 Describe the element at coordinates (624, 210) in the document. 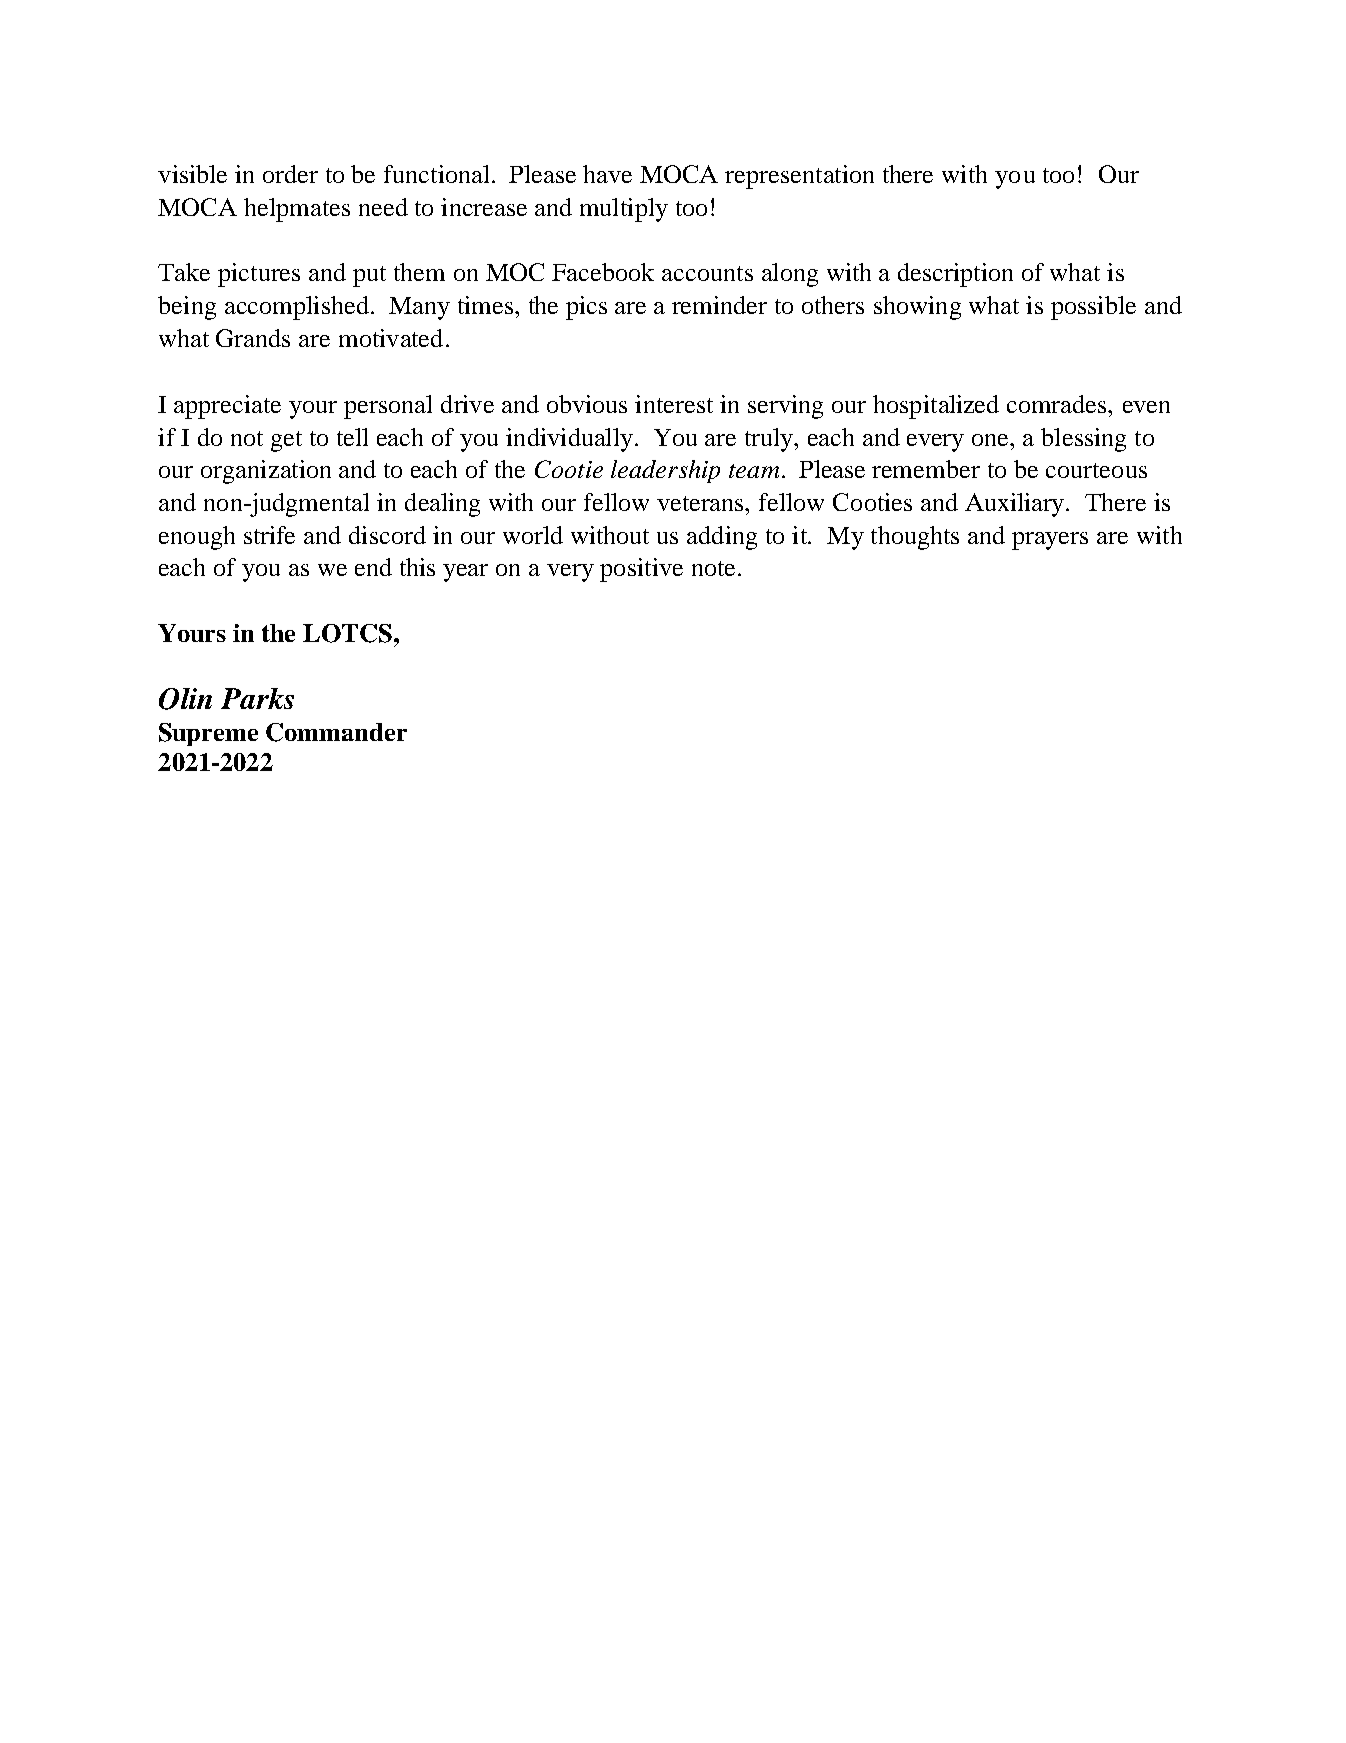

I see `multiply` at that location.
